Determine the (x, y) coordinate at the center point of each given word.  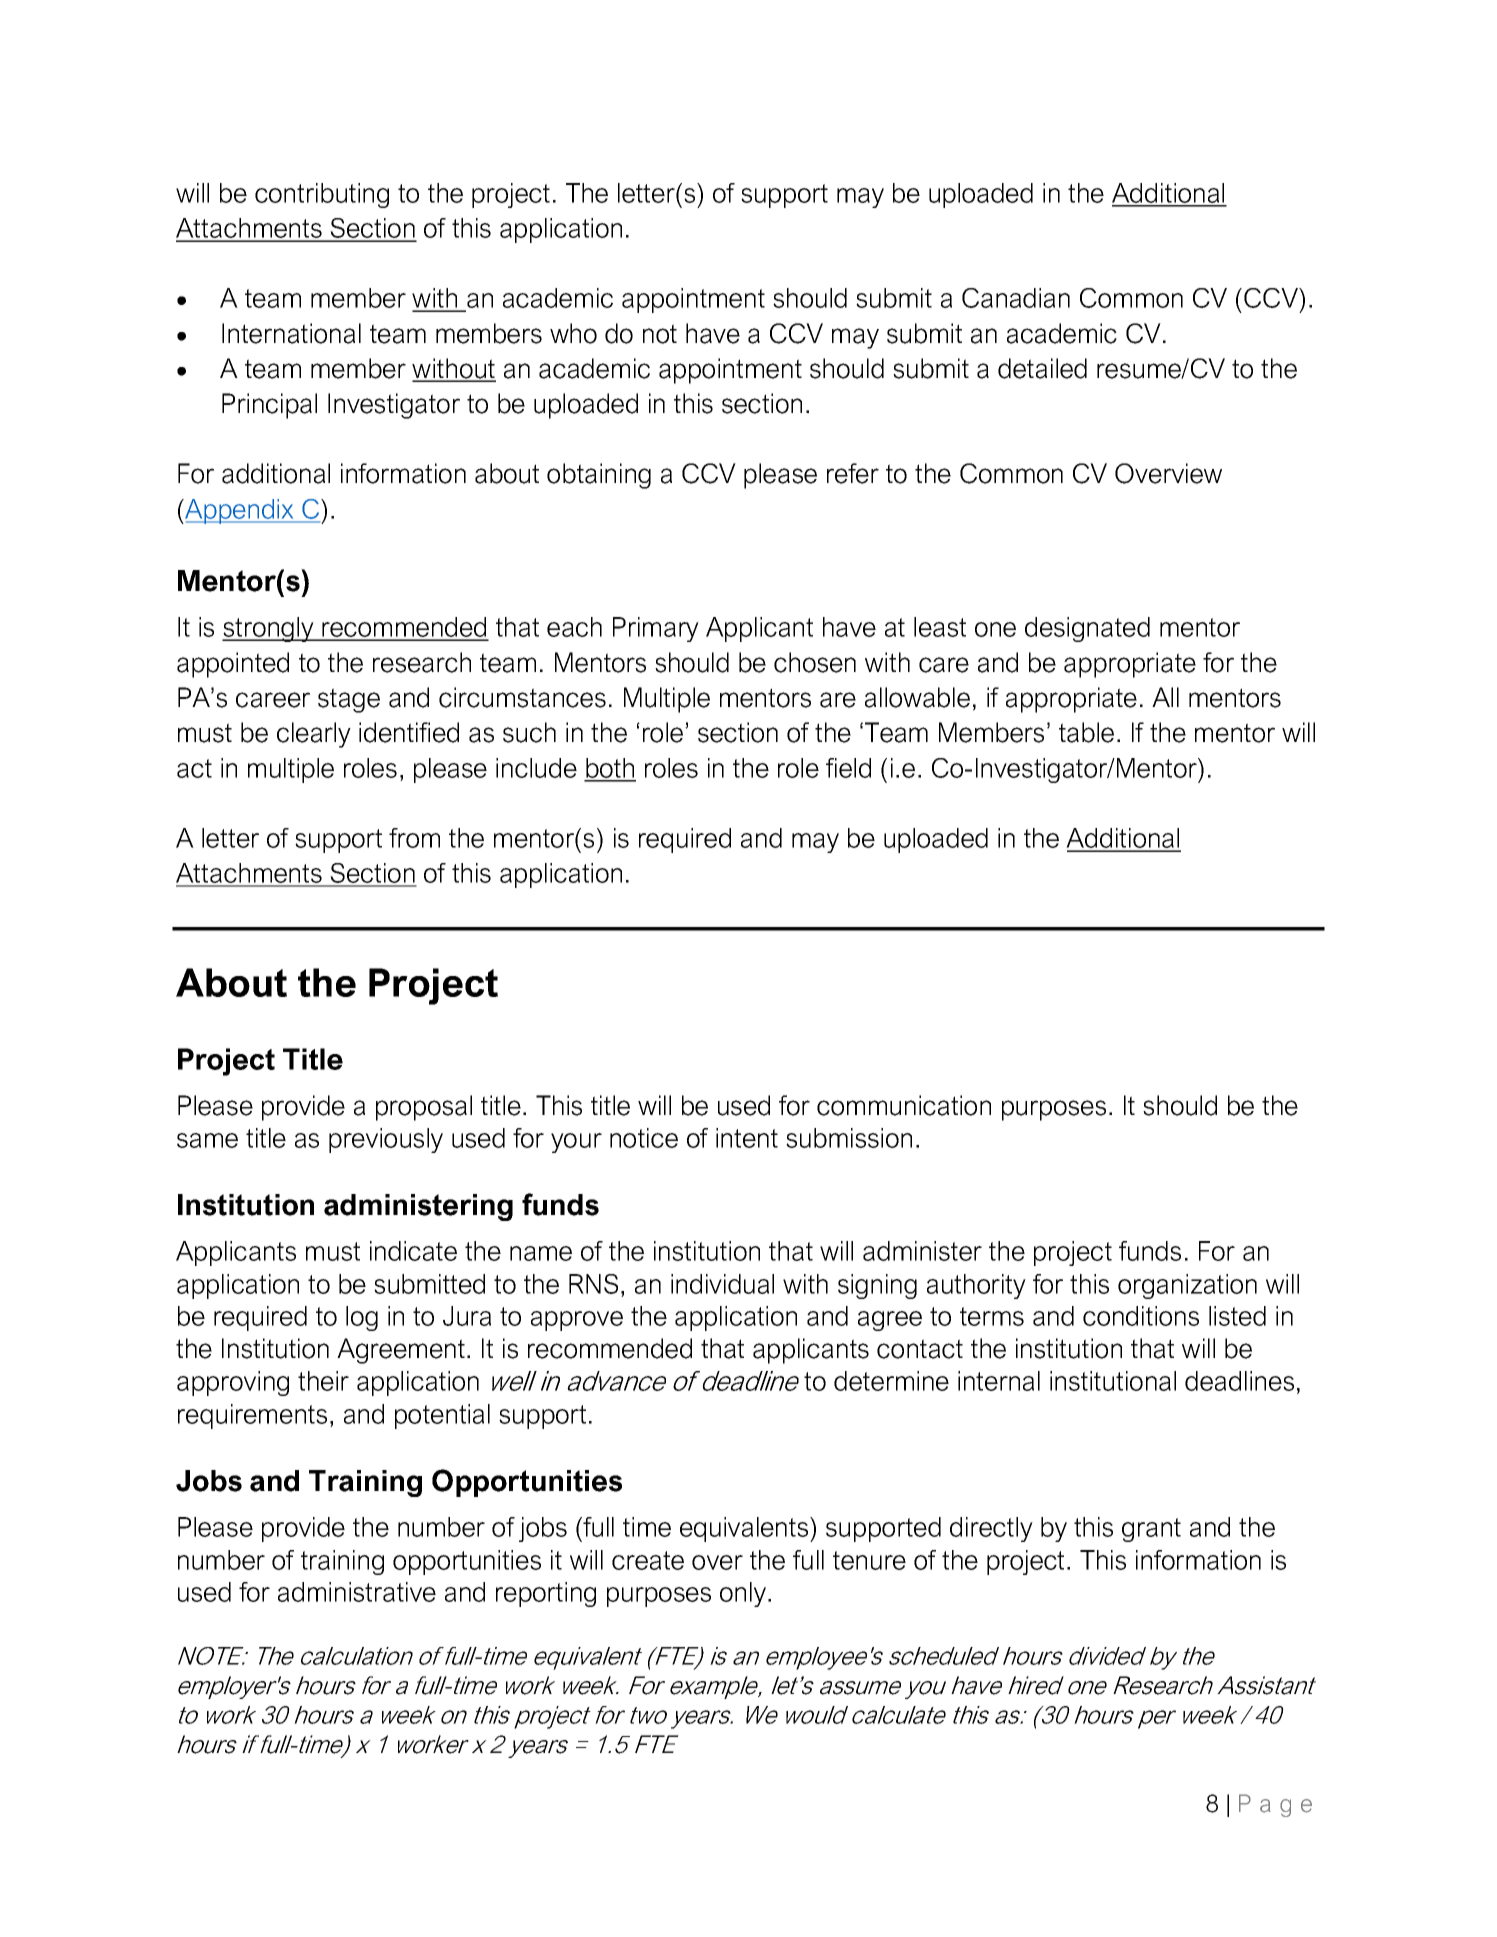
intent (747, 1138)
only (743, 1594)
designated (1087, 629)
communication (904, 1105)
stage (349, 700)
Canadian (1016, 298)
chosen (815, 662)
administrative (357, 1592)
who (573, 333)
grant (1151, 1530)
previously (386, 1140)
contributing (322, 195)
